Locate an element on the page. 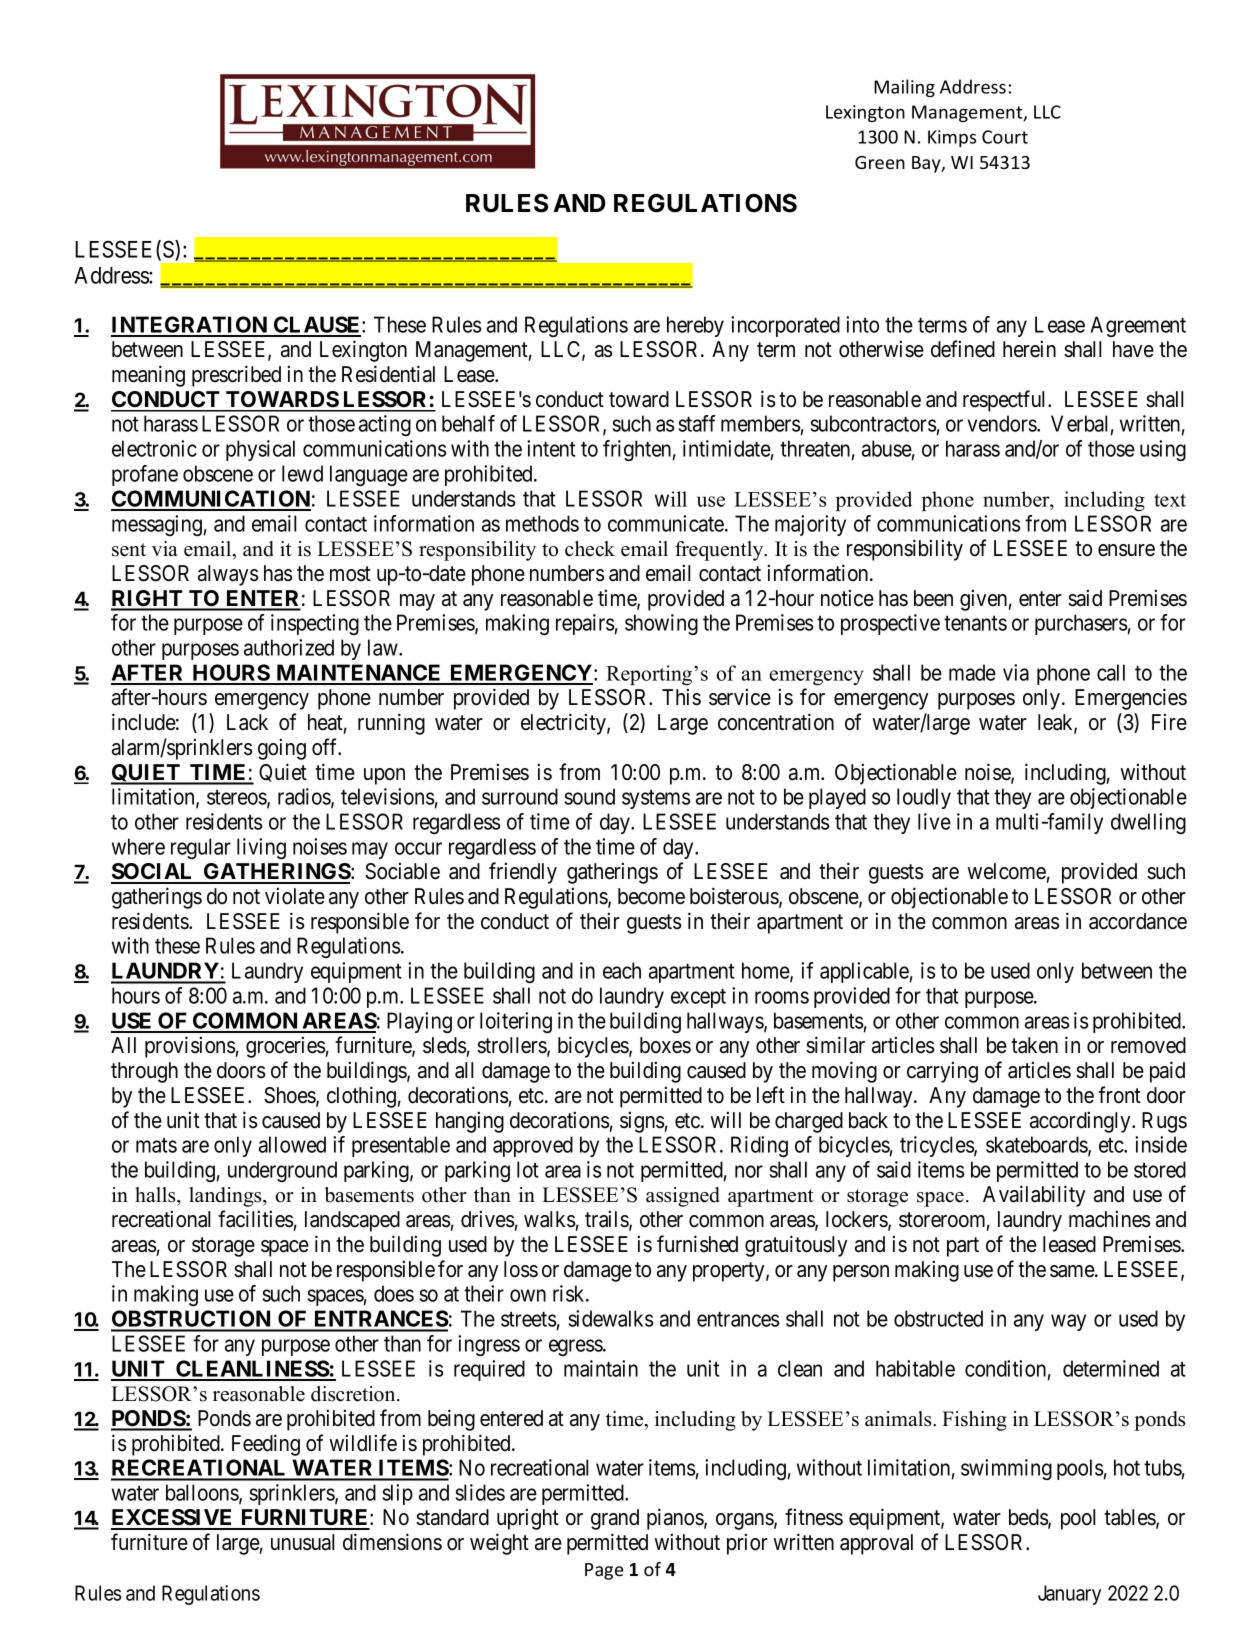 This image has width=1260, height=1630. grand is located at coordinates (615, 1519).
